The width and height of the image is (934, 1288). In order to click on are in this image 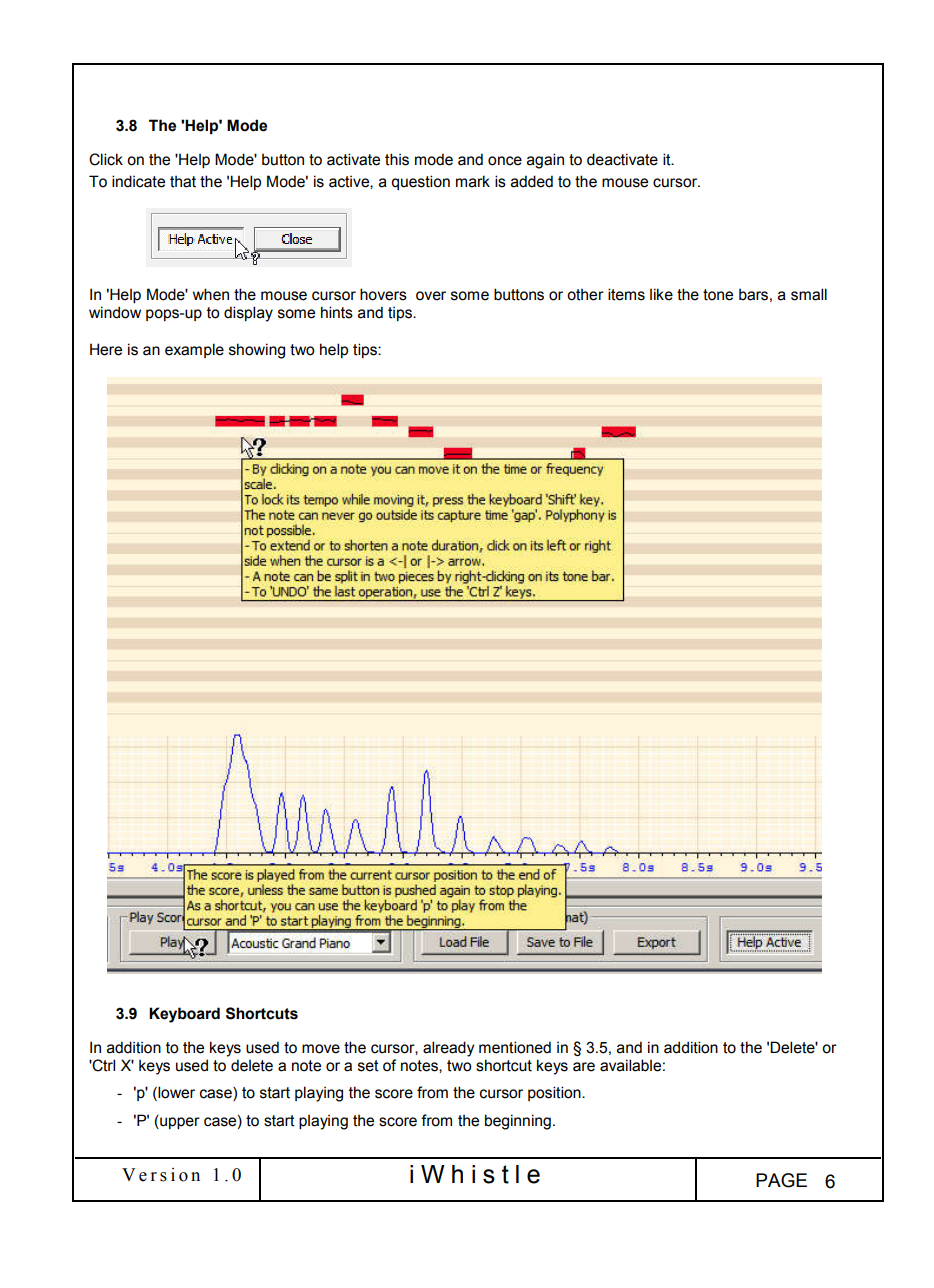, I will do `click(584, 1067)`.
